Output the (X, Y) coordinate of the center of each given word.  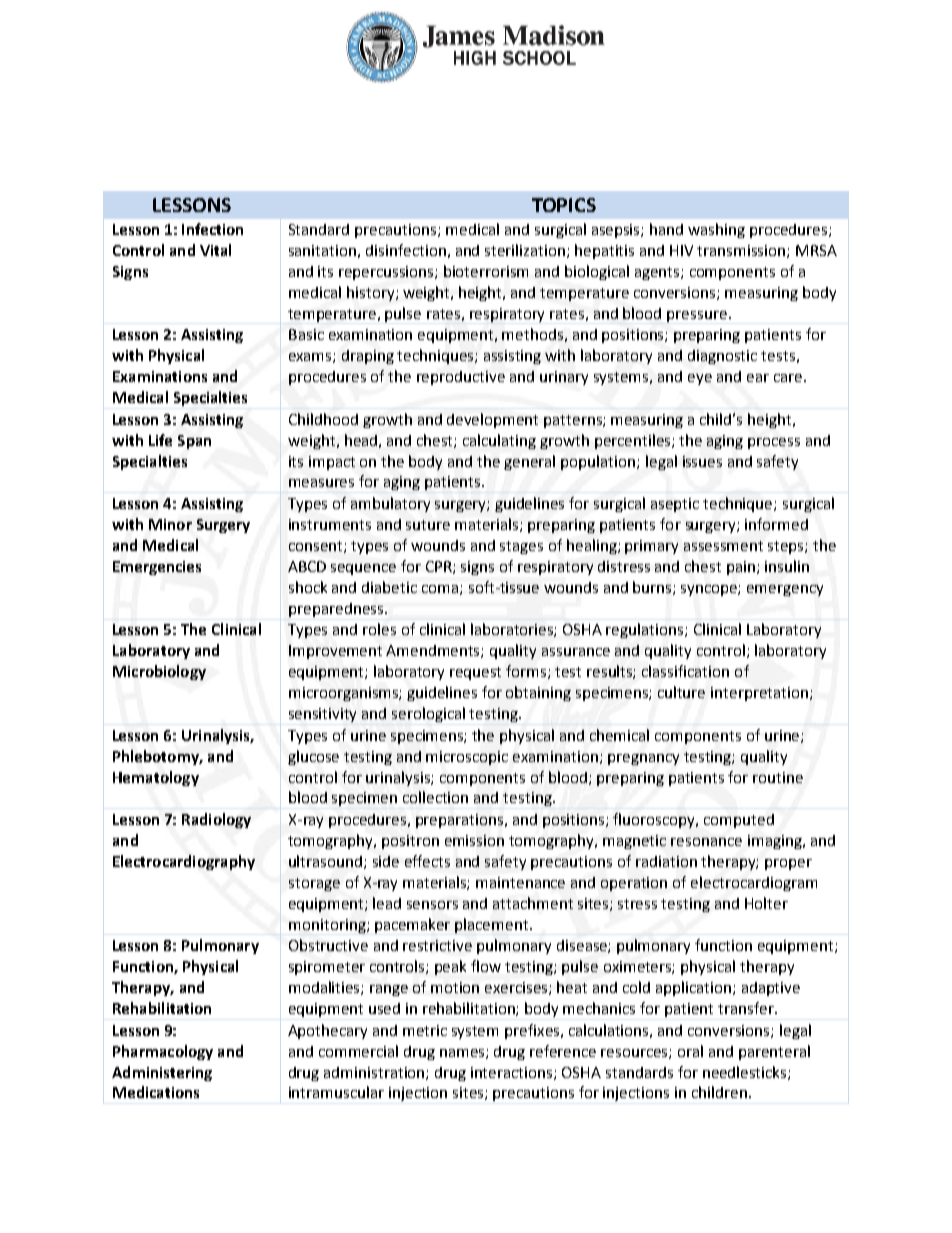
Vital (215, 250)
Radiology (216, 820)
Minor (170, 524)
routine (778, 777)
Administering (162, 1073)
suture (428, 525)
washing (716, 230)
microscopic (467, 758)
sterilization (526, 251)
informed (776, 524)
